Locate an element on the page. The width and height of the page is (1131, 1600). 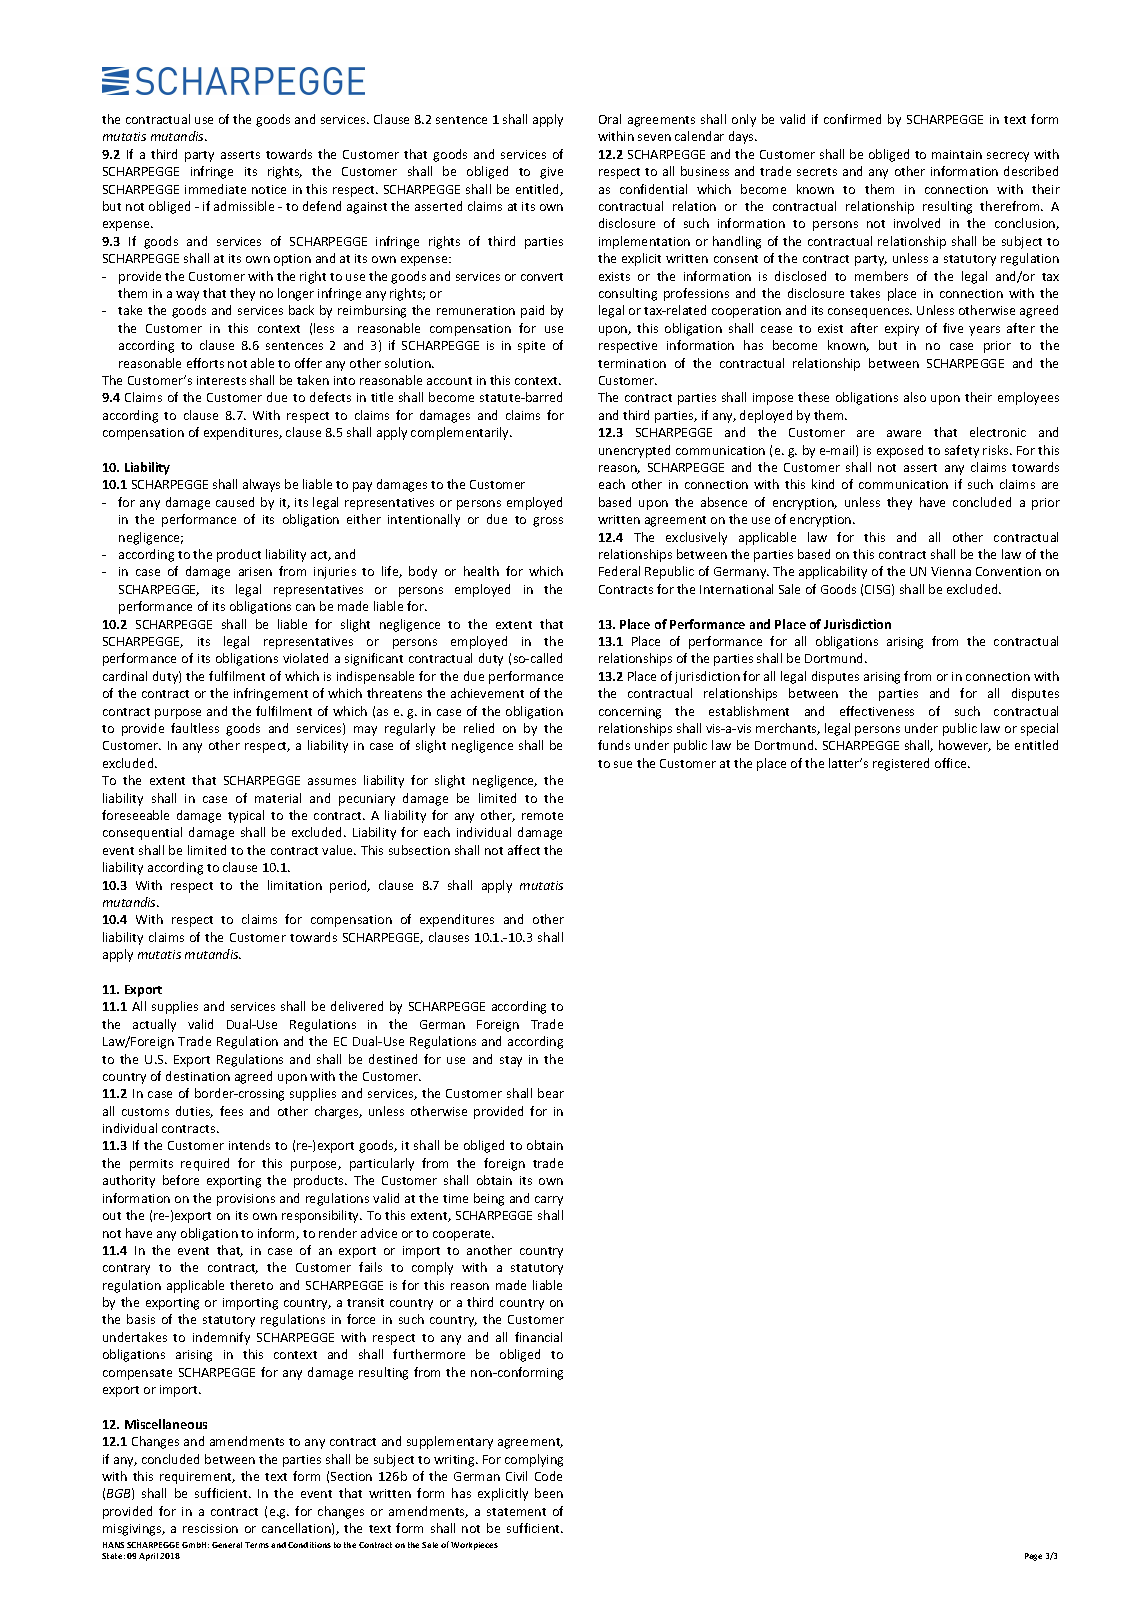
financial is located at coordinates (538, 1337).
